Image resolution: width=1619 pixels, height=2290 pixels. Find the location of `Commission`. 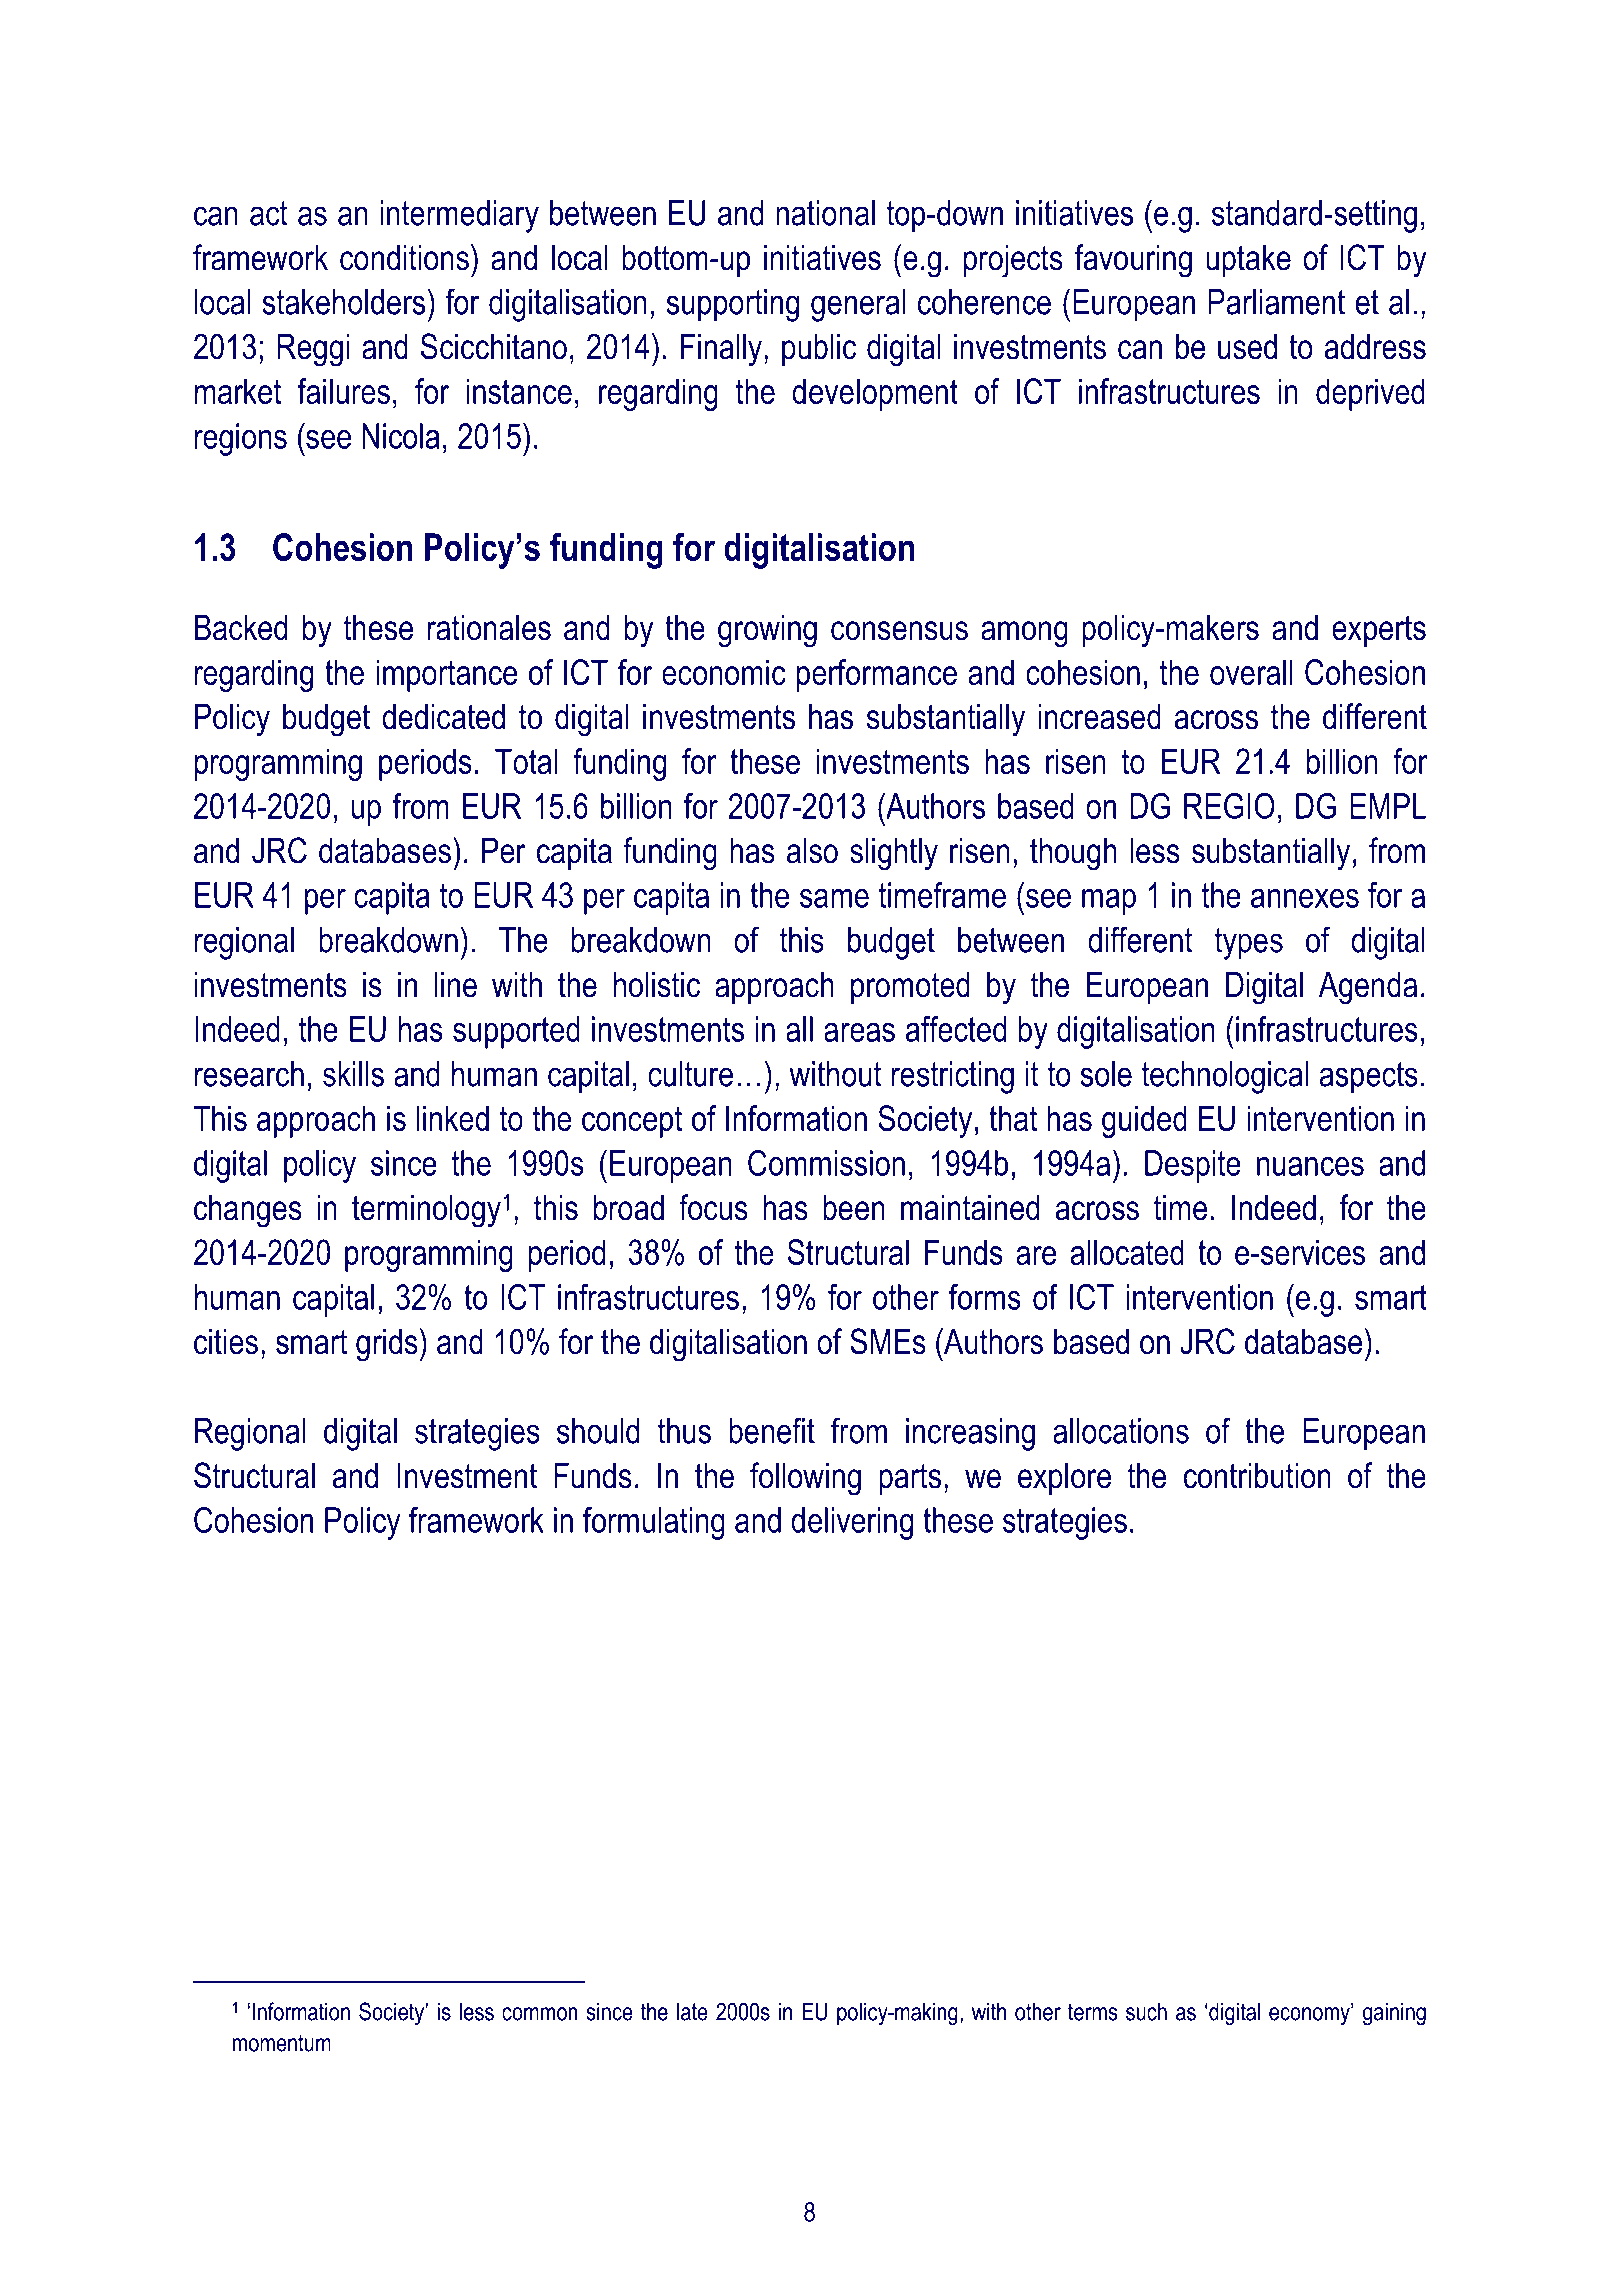

Commission is located at coordinates (826, 1163).
